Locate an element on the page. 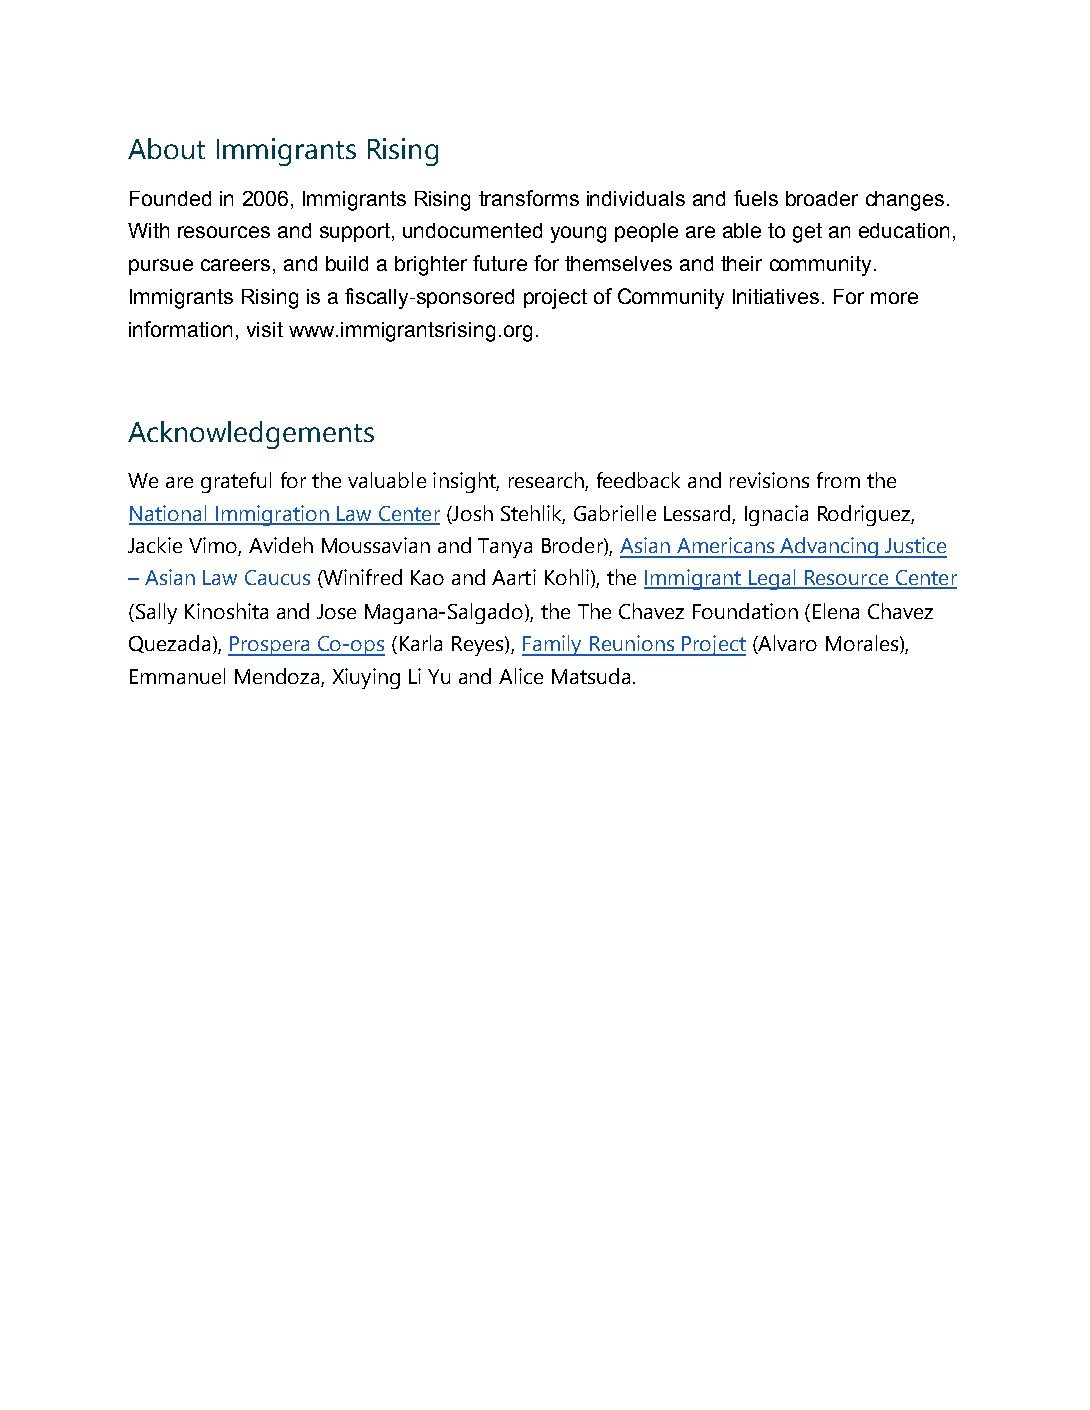 Image resolution: width=1090 pixels, height=1410 pixels. Caucus is located at coordinates (277, 577).
